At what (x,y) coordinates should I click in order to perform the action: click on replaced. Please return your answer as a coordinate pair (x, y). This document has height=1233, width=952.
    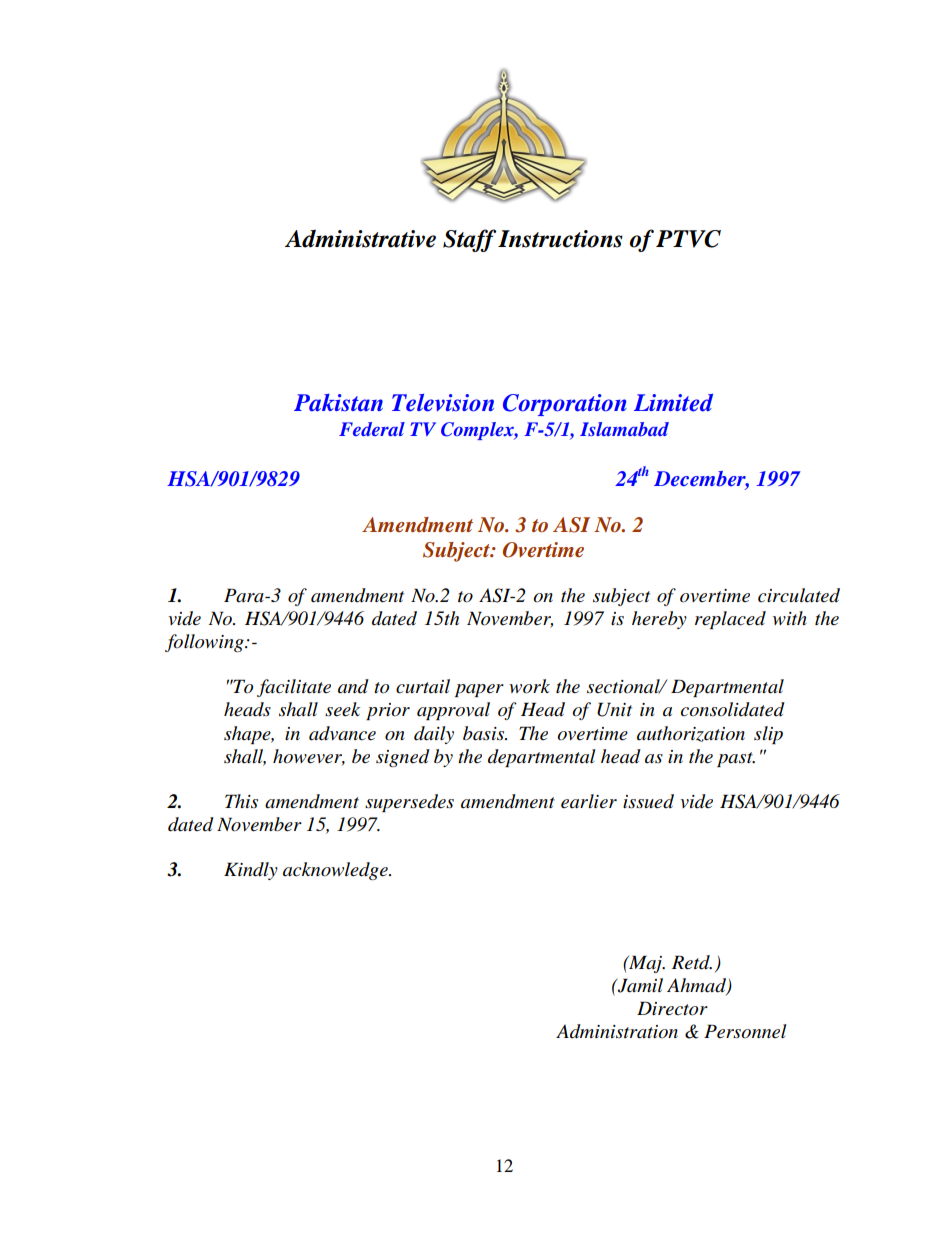
    Looking at the image, I should click on (730, 620).
